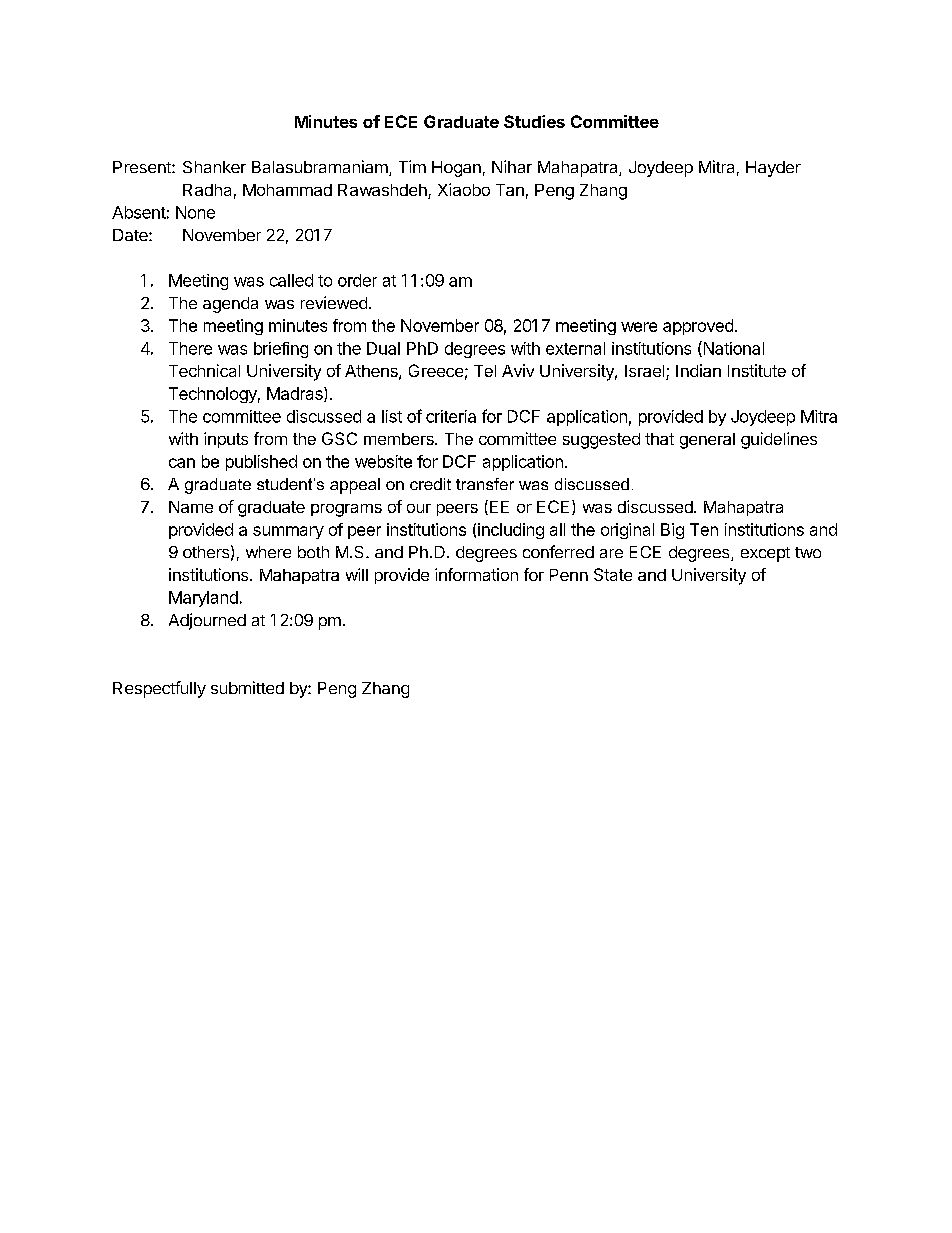  What do you see at coordinates (707, 441) in the page?
I see `general` at bounding box center [707, 441].
